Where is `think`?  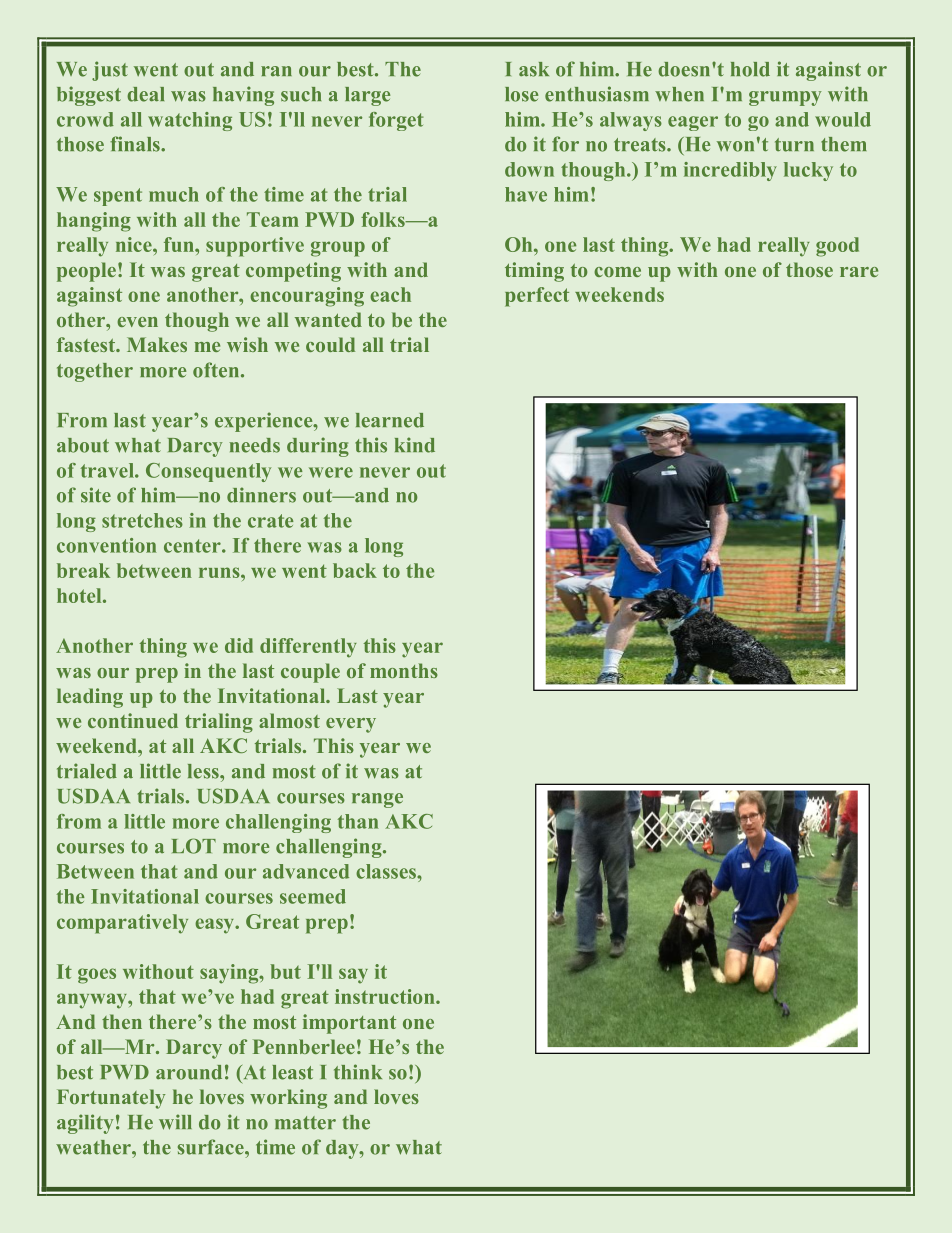
think is located at coordinates (358, 1072).
